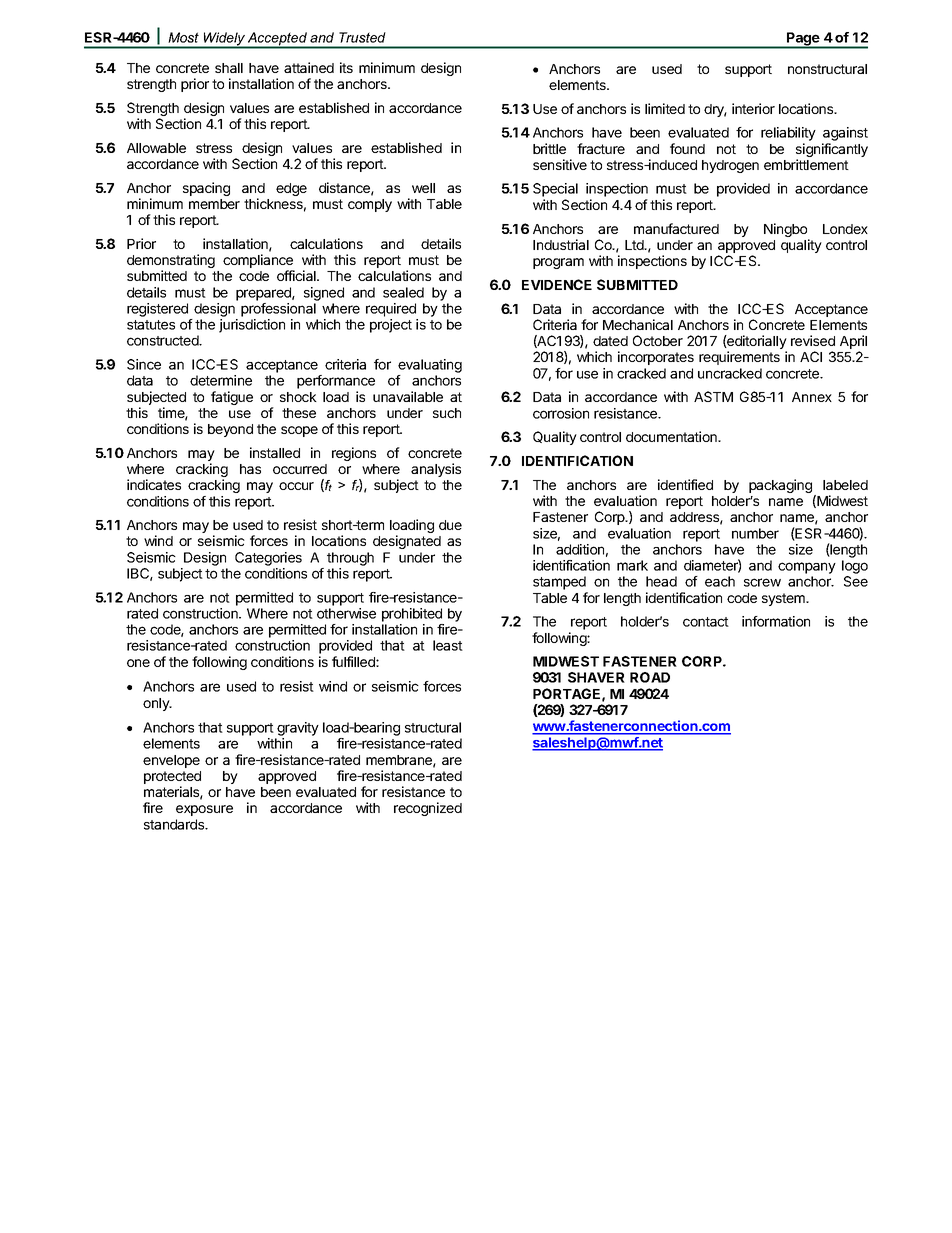 Image resolution: width=952 pixels, height=1233 pixels. What do you see at coordinates (448, 645) in the screenshot?
I see `least` at bounding box center [448, 645].
